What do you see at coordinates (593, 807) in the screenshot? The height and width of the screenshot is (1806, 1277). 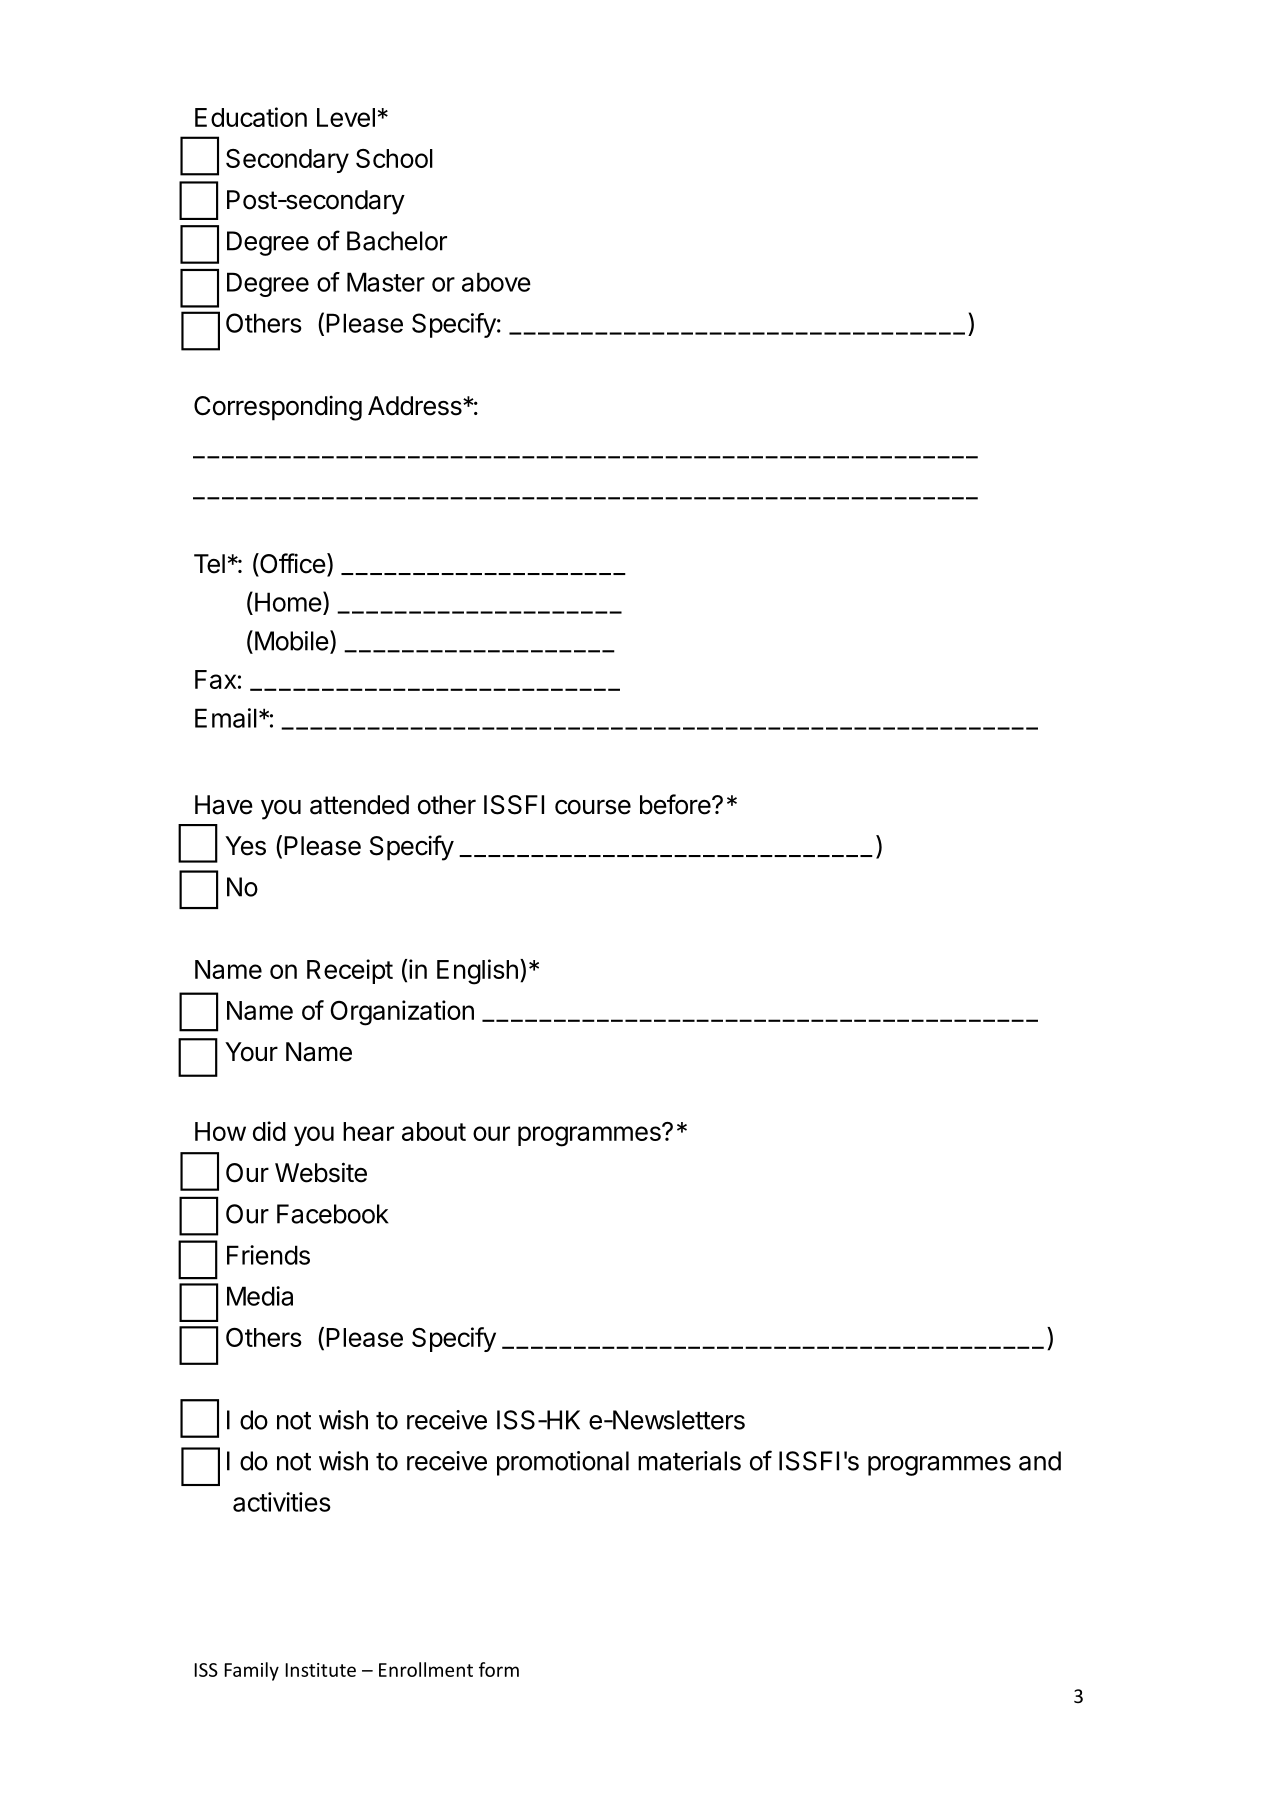 I see `course` at bounding box center [593, 807].
